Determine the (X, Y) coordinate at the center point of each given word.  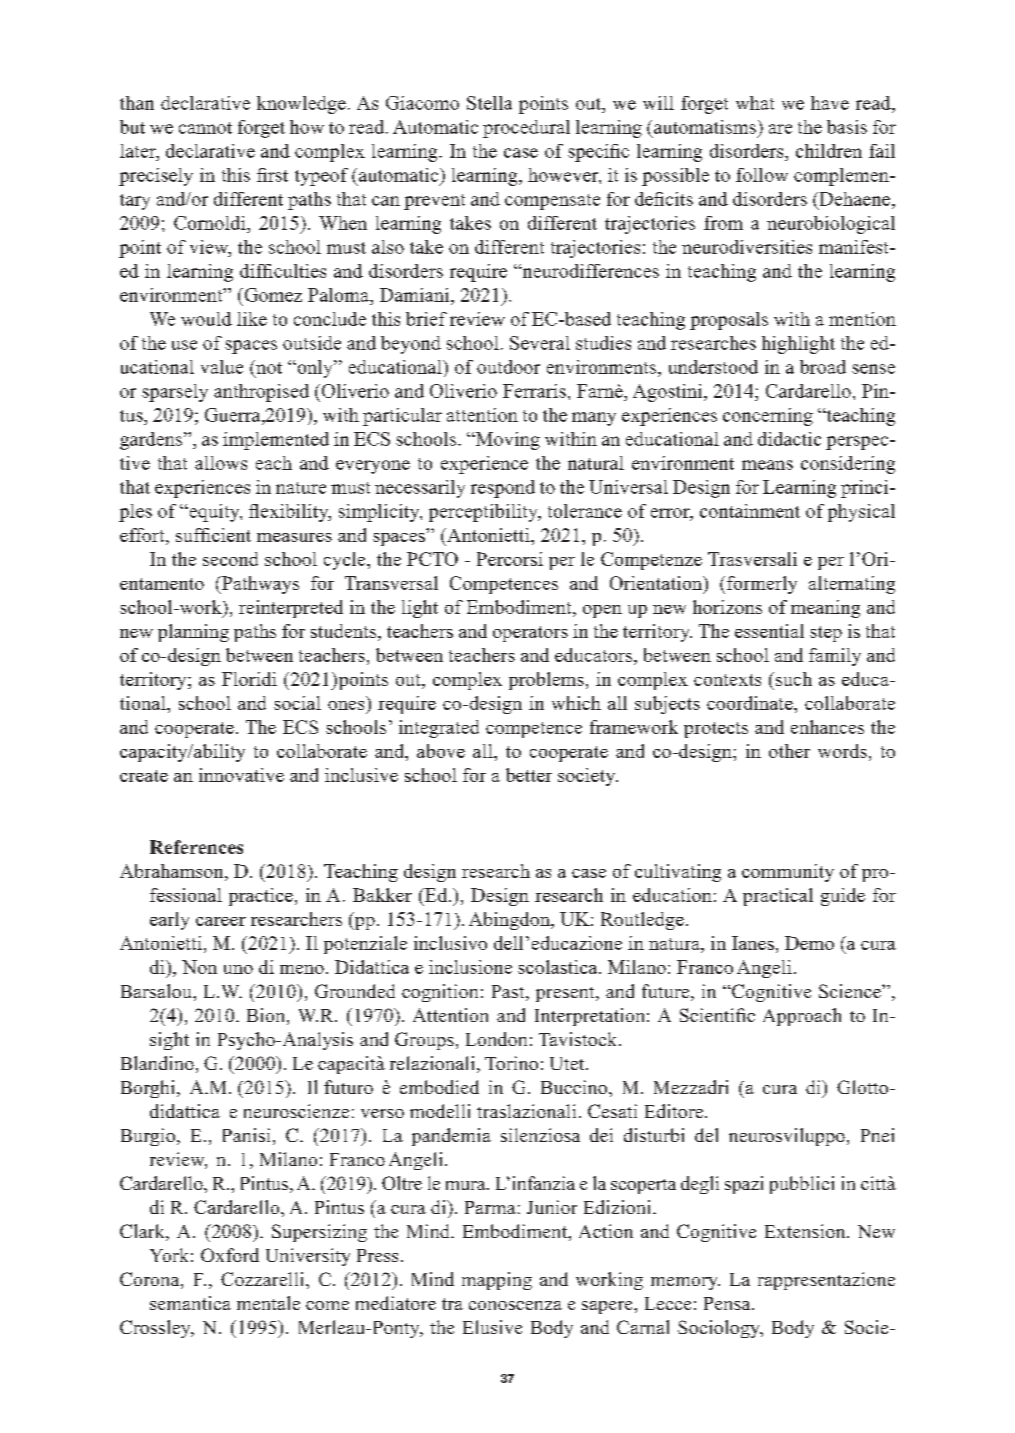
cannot (205, 128)
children (829, 151)
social (297, 703)
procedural (526, 129)
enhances (827, 727)
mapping (497, 1281)
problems (546, 681)
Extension (806, 1231)
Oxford (230, 1255)
